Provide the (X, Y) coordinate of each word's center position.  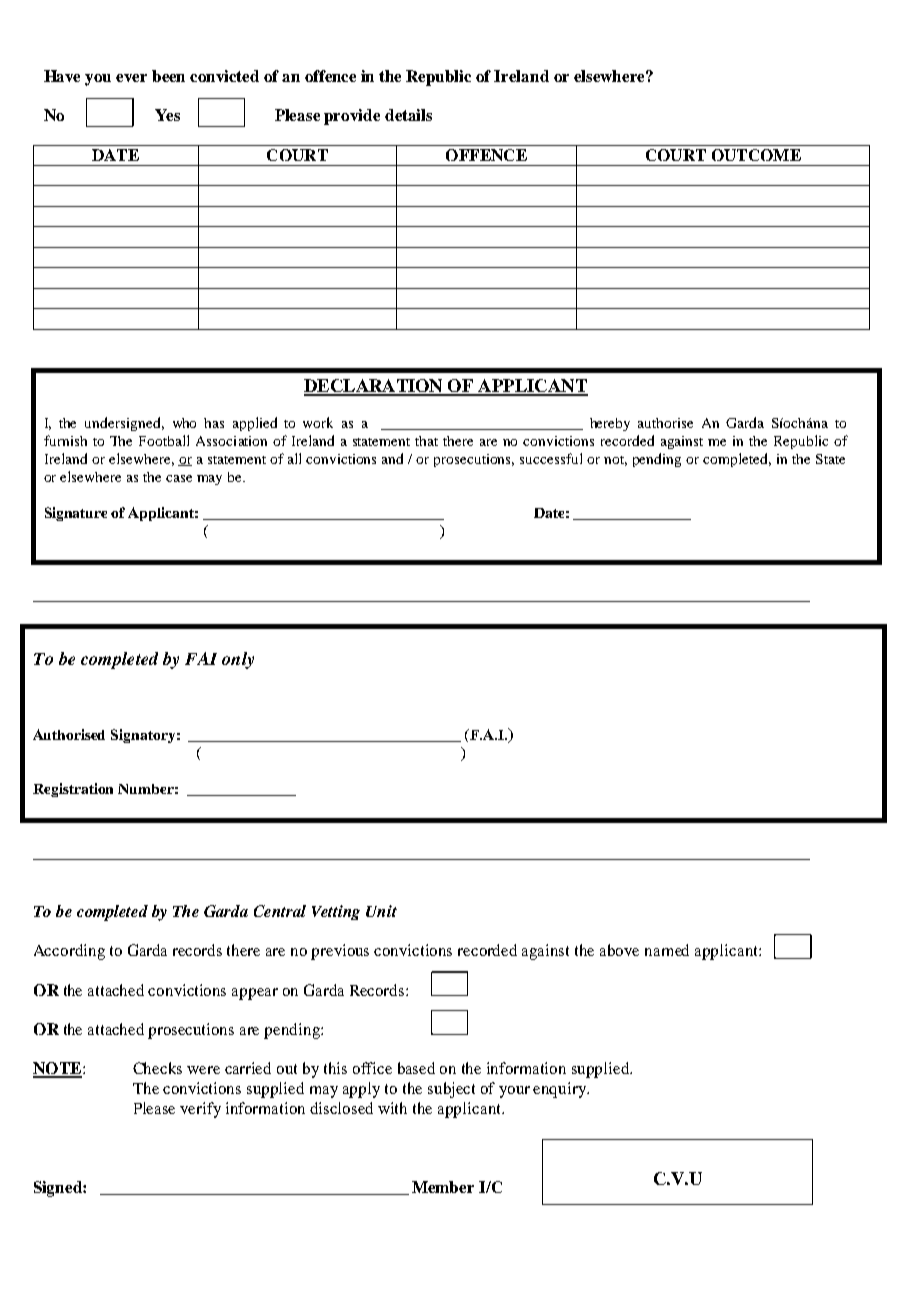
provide (352, 117)
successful (551, 458)
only (238, 660)
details (408, 115)
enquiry (561, 1090)
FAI (201, 658)
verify (200, 1110)
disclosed (341, 1108)
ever (131, 78)
